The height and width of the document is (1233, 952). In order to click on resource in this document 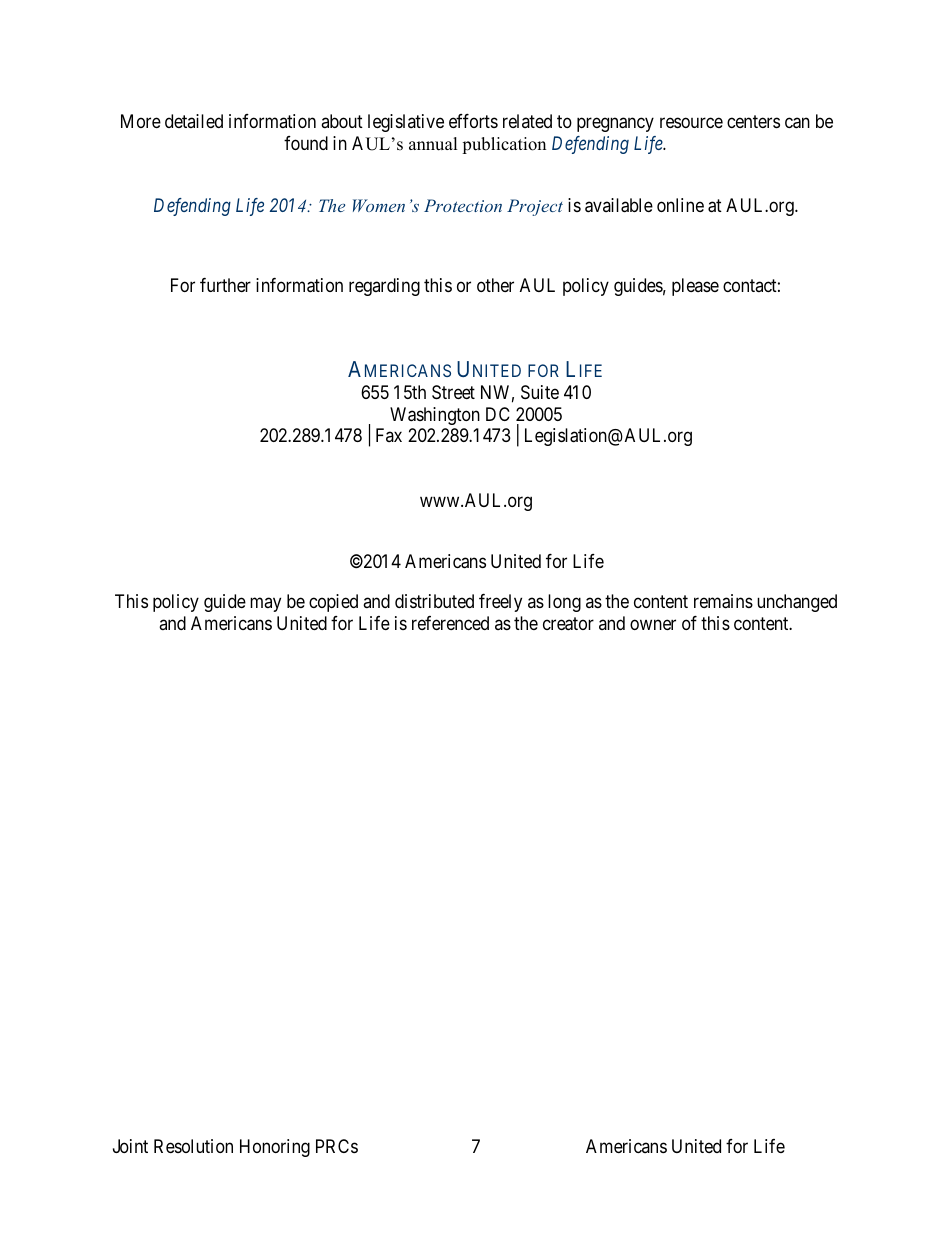, I will do `click(691, 123)`.
